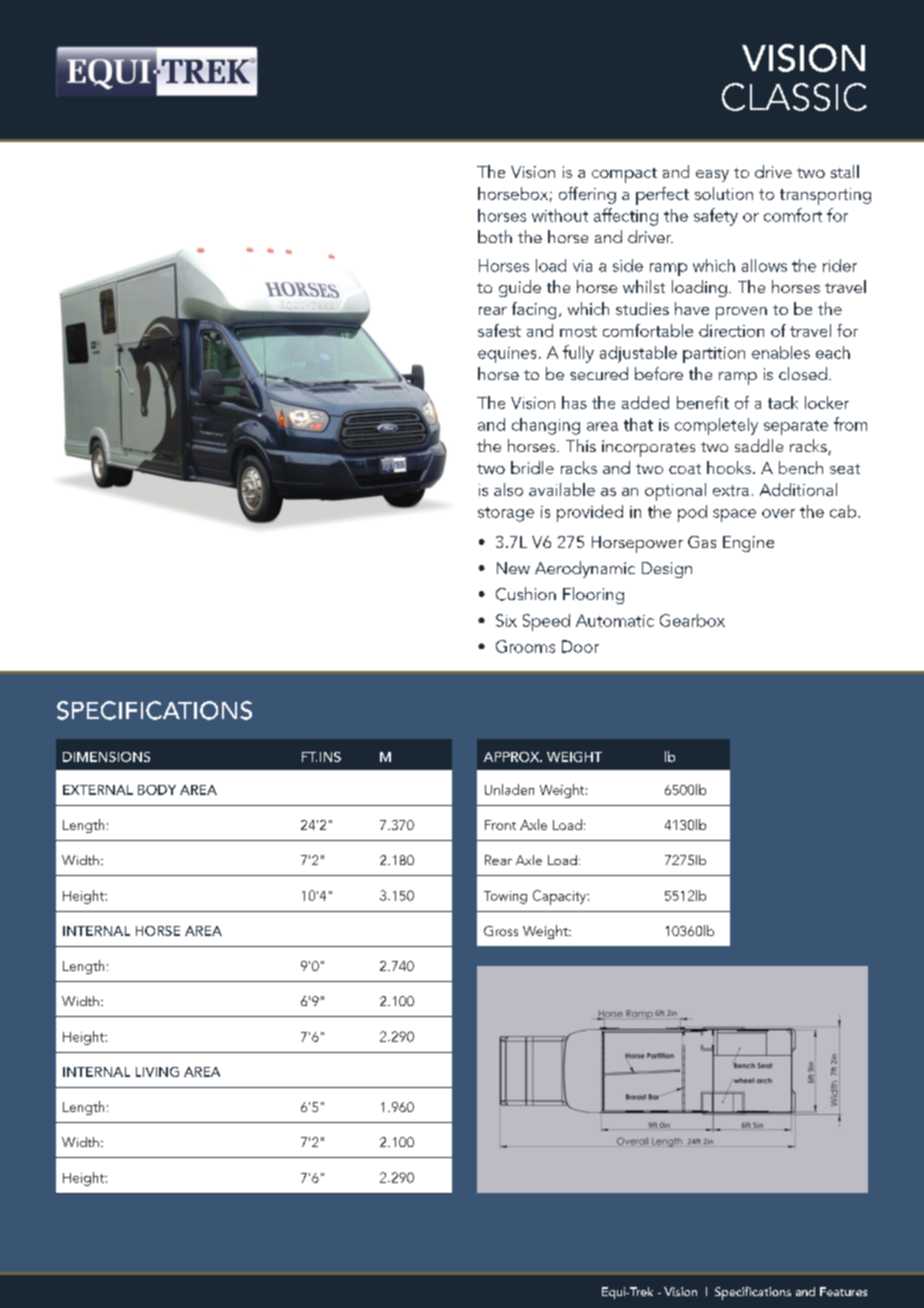 The width and height of the page is (924, 1308). What do you see at coordinates (106, 757) in the page?
I see `DIMENSIONS` at bounding box center [106, 757].
